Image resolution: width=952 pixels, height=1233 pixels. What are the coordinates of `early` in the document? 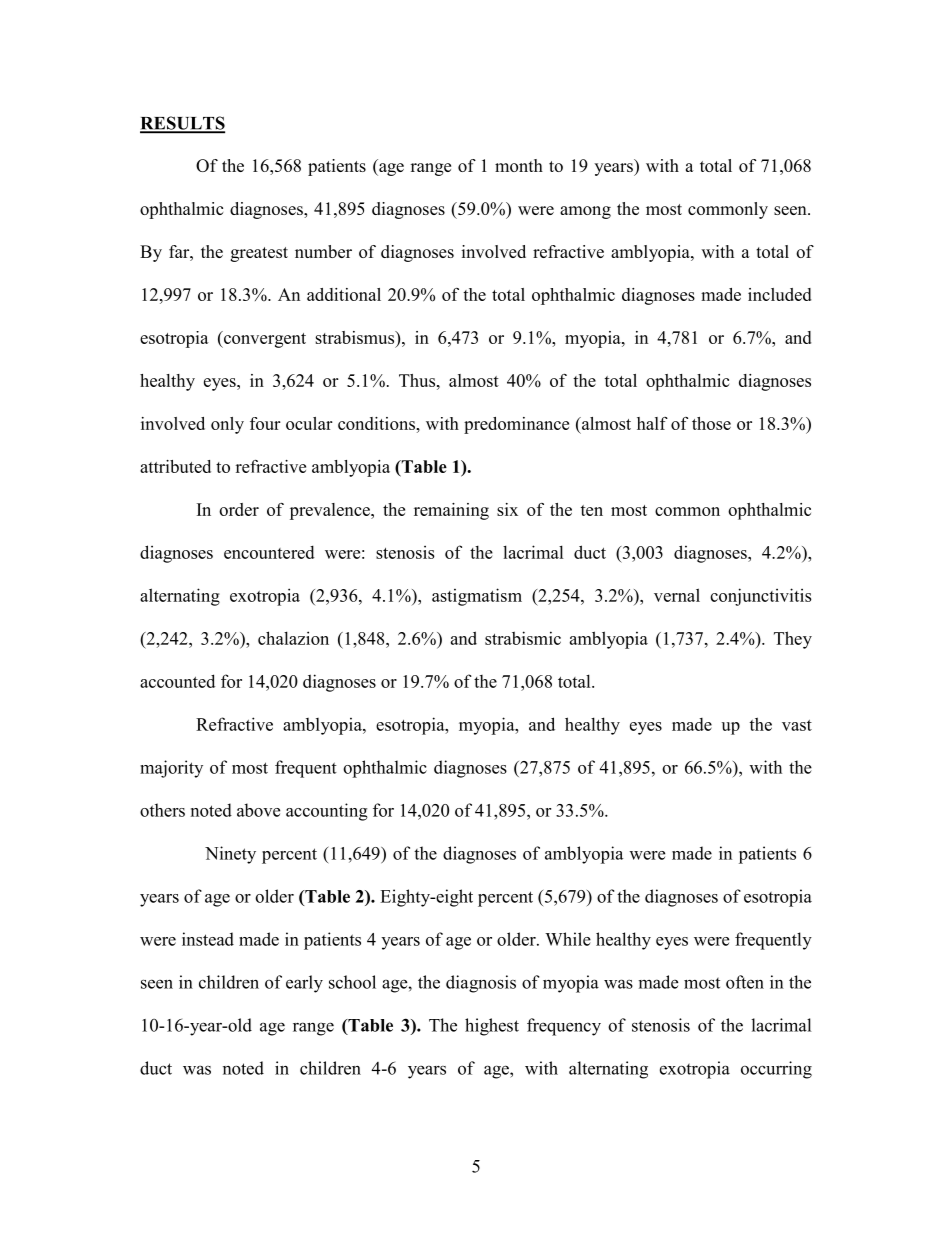 It's located at (304, 984).
